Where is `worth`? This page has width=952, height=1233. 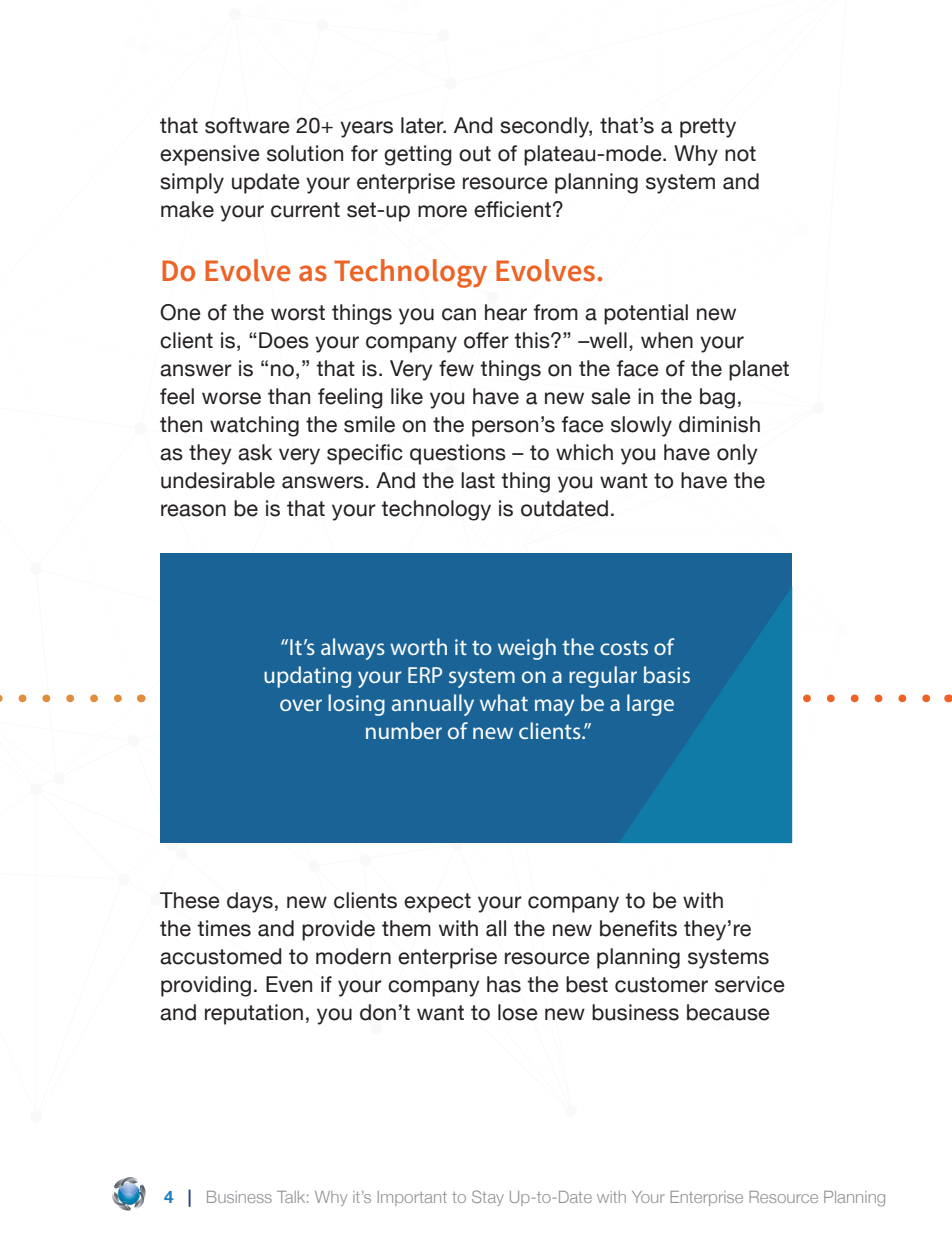 worth is located at coordinates (418, 646).
